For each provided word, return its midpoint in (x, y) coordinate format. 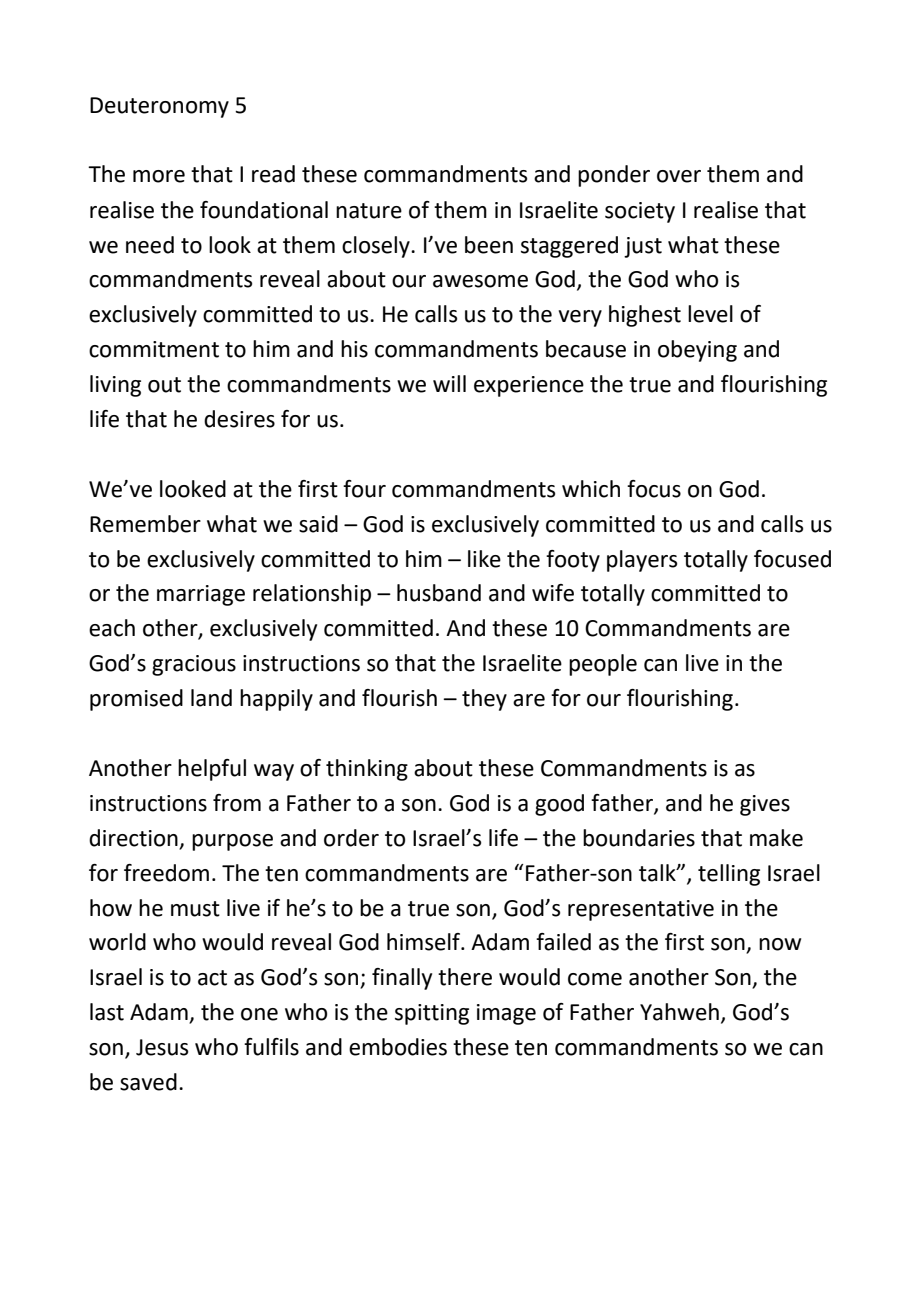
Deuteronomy (159, 107)
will (449, 383)
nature (369, 211)
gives (765, 805)
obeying (697, 351)
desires (239, 419)
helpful (212, 770)
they (484, 700)
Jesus (162, 1047)
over (679, 176)
